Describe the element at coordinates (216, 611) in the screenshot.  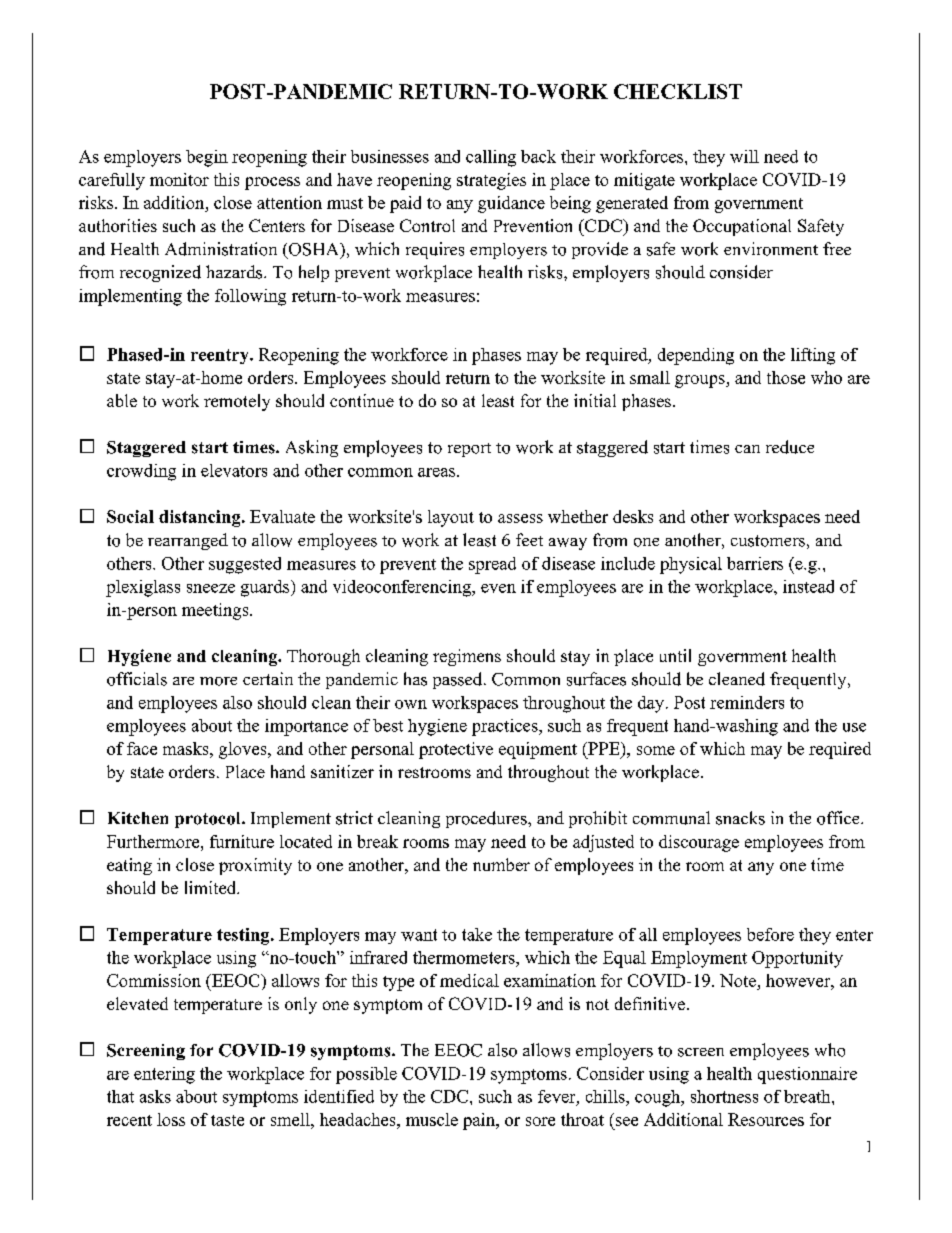
I see `meetings` at that location.
